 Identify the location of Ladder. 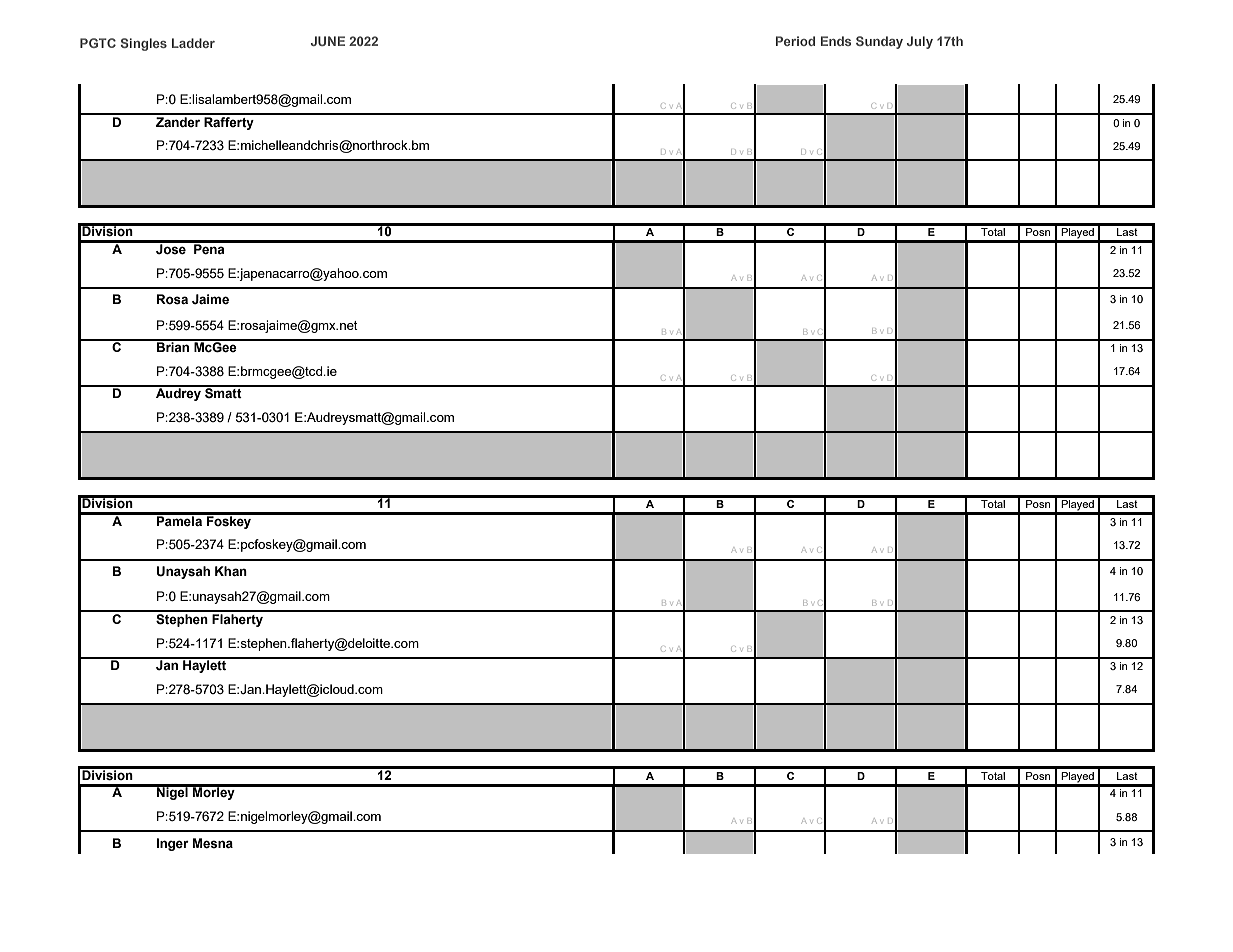
(193, 43).
